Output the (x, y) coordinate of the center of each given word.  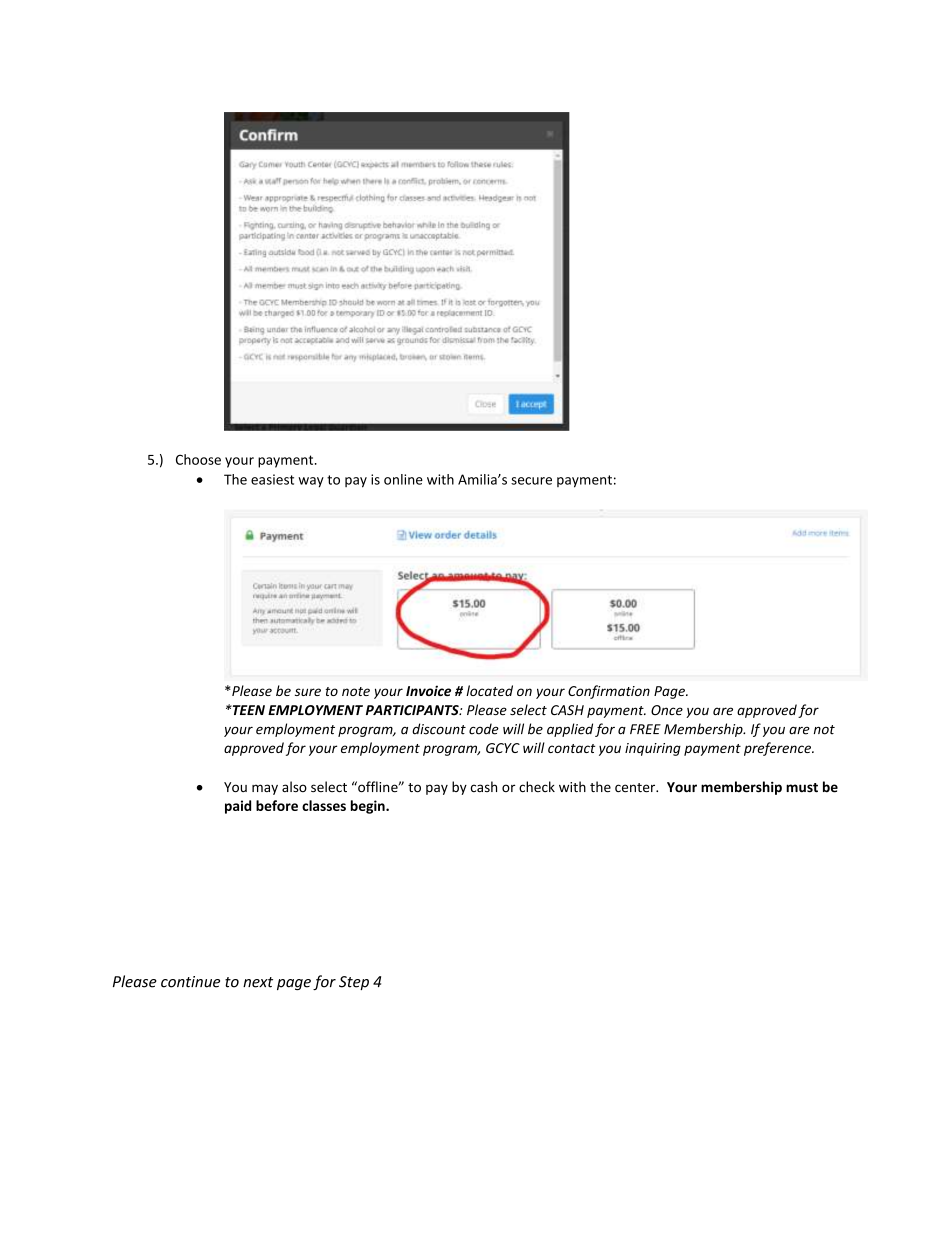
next (258, 982)
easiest (272, 479)
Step (354, 983)
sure (308, 692)
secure (531, 481)
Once (667, 710)
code (484, 729)
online (403, 479)
